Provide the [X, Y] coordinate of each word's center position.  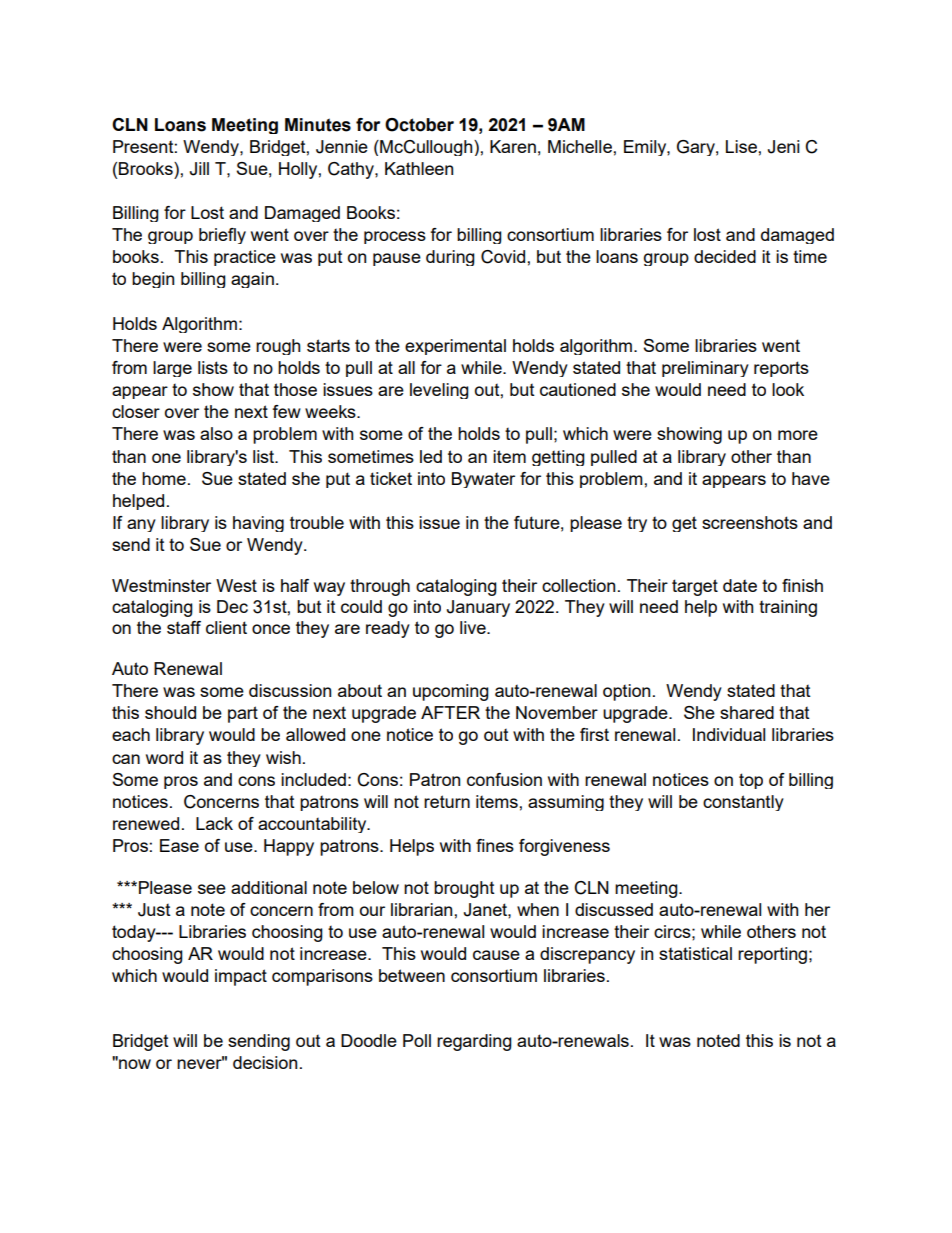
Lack [214, 823]
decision [265, 1062]
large [172, 369]
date [740, 585]
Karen [513, 146]
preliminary [705, 369]
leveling [439, 391]
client [226, 627]
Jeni [784, 147]
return [447, 801]
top [751, 781]
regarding [474, 1042]
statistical [695, 953]
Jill [199, 169]
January [478, 608]
